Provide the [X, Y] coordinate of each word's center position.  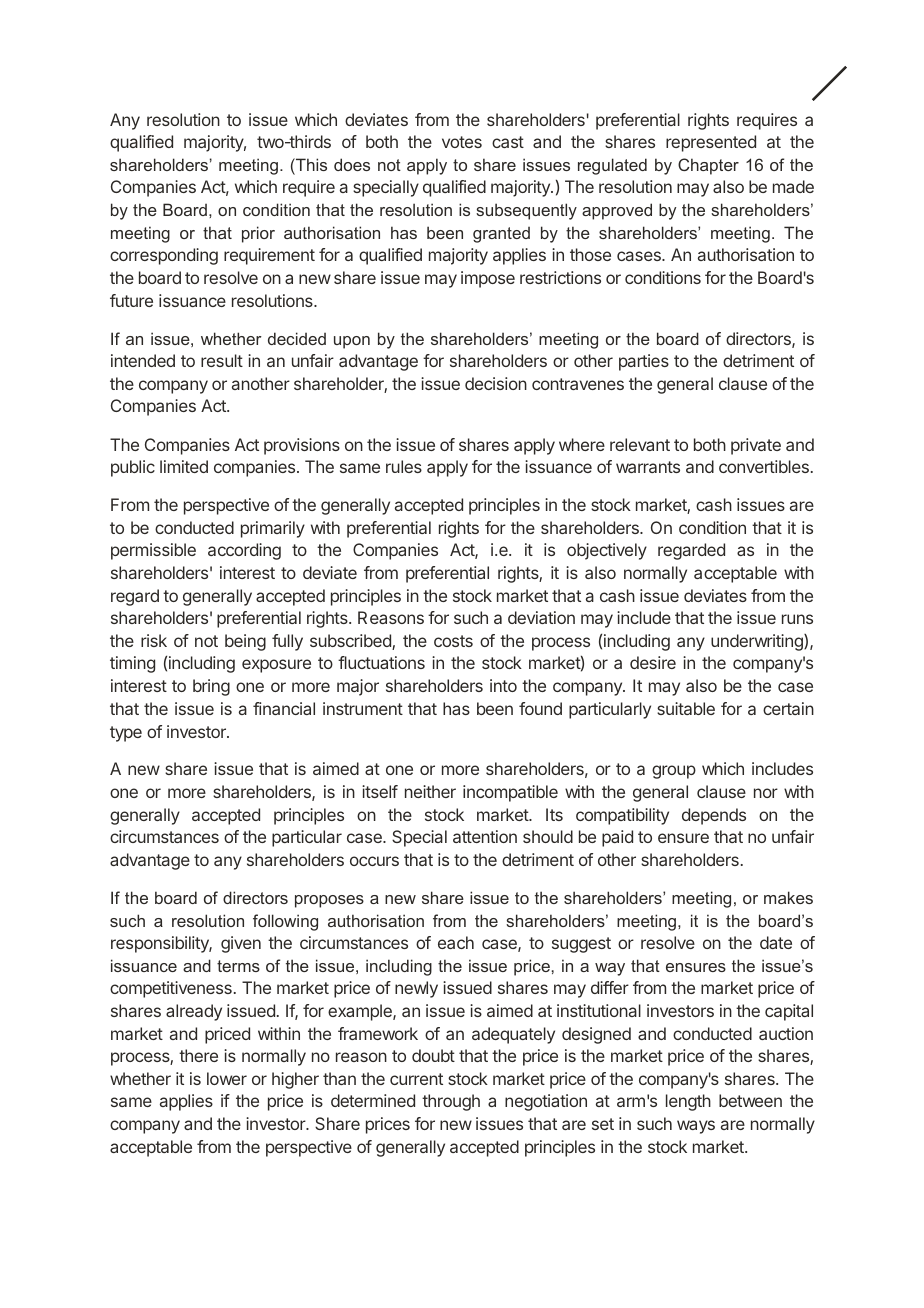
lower [227, 1078]
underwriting [758, 642]
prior [258, 234]
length [688, 1102]
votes [462, 142]
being [245, 642]
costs [453, 641]
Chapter [708, 166]
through [451, 1102]
